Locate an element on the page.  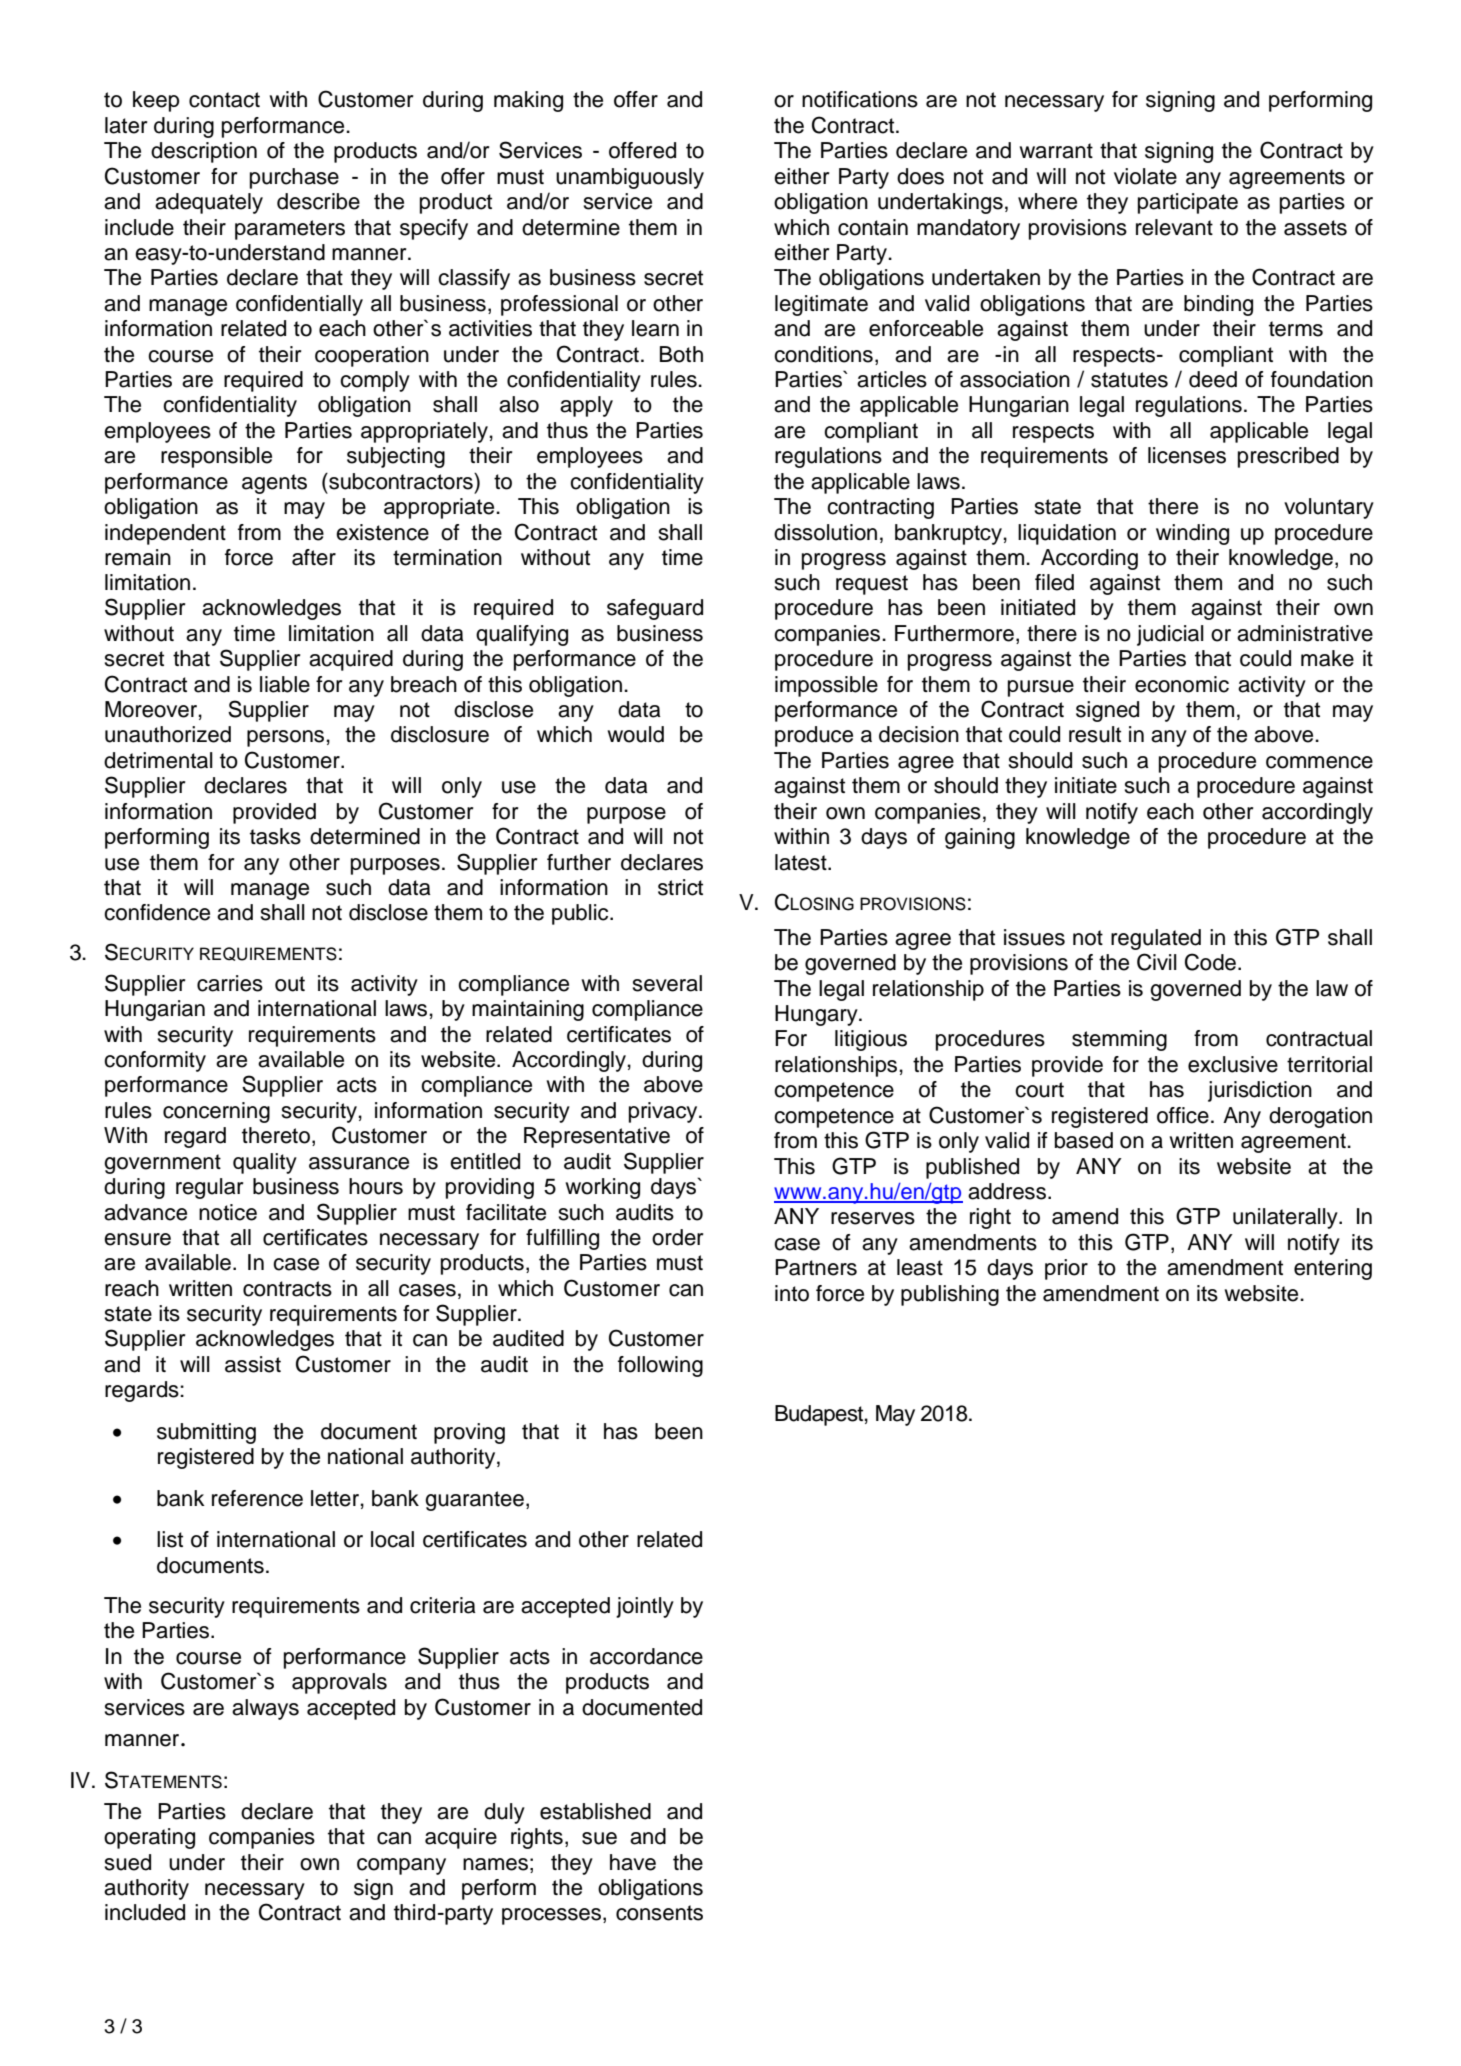
operating is located at coordinates (149, 1838).
